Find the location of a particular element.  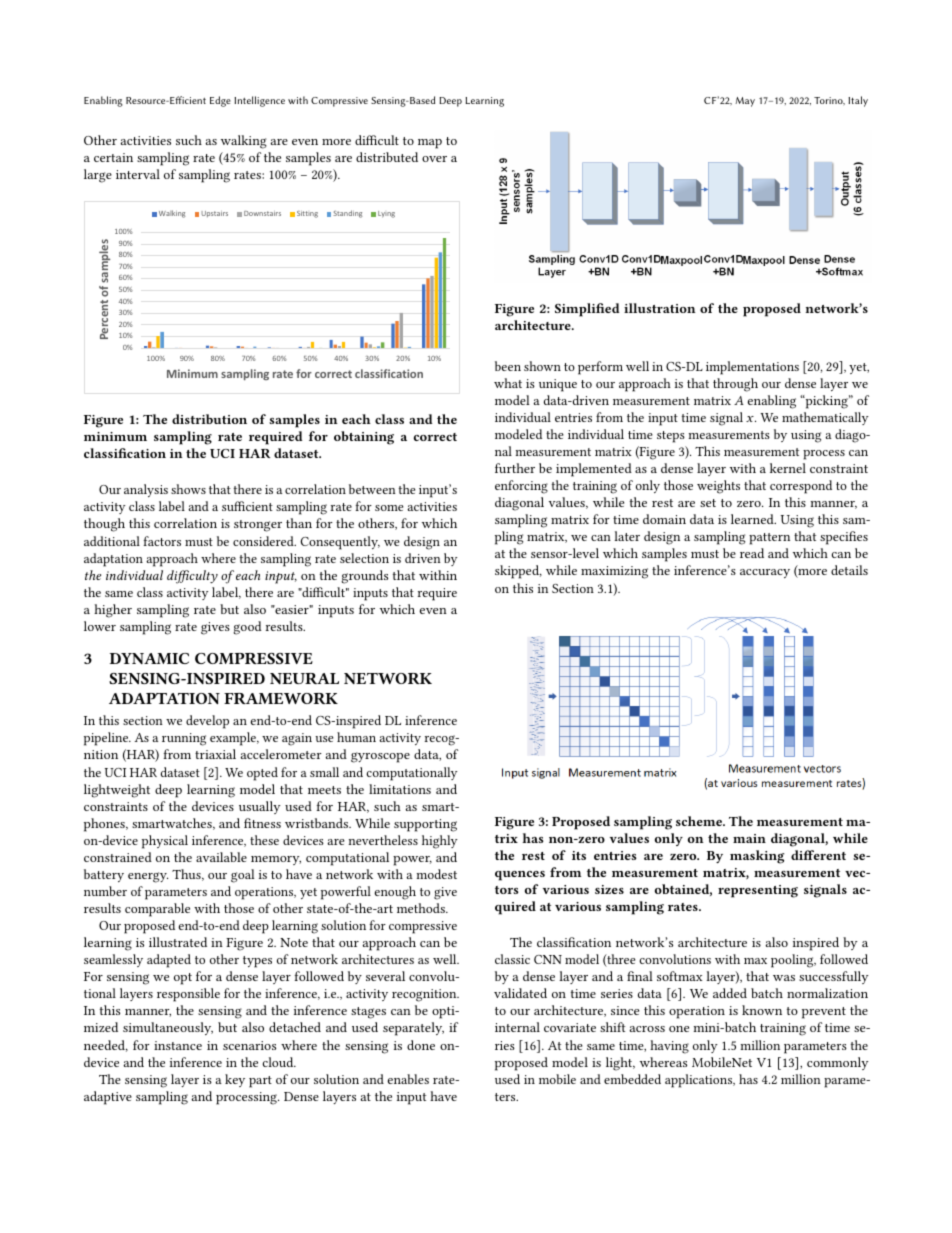

instance is located at coordinates (178, 1045).
